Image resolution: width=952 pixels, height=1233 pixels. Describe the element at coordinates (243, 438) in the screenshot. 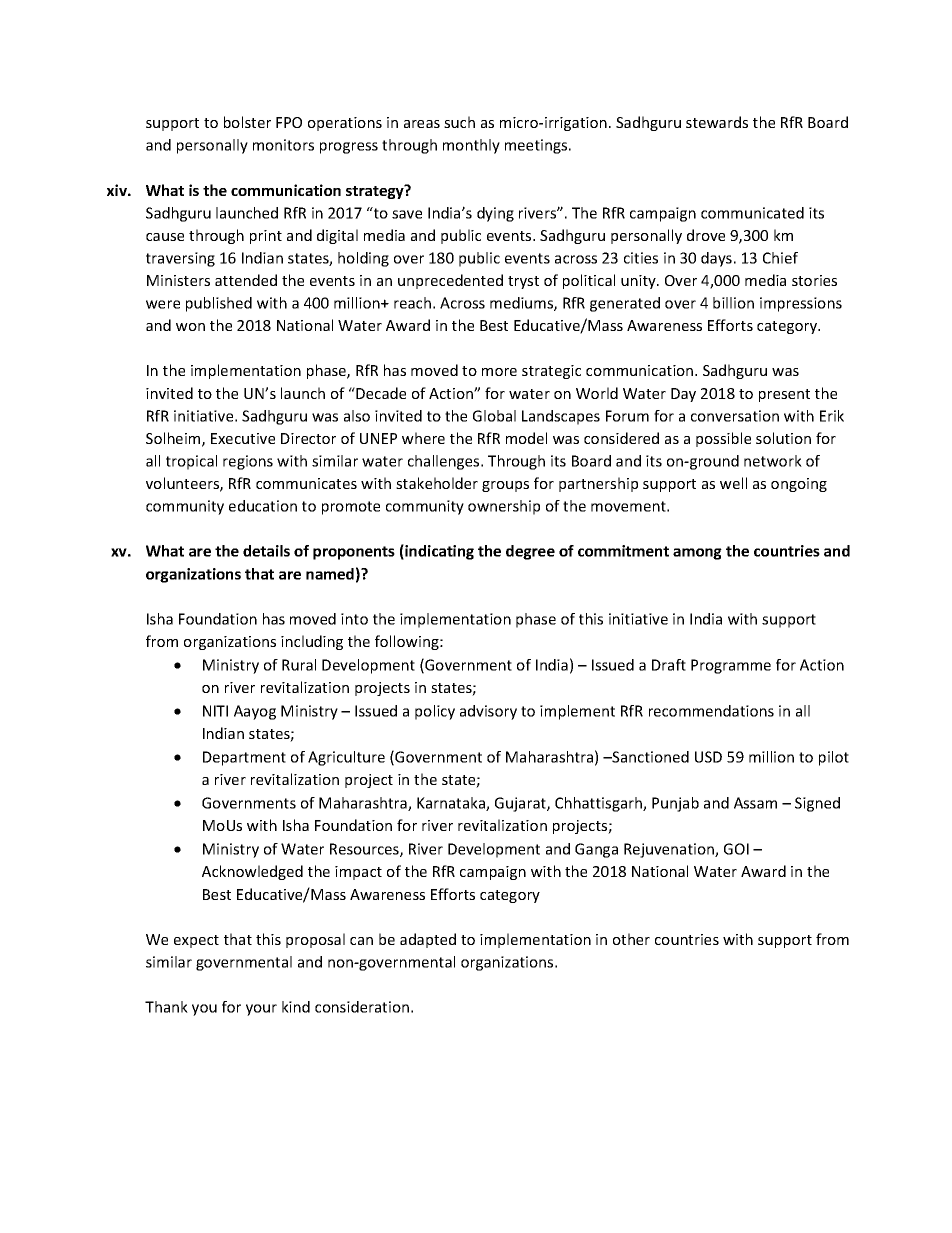

I see `Executive` at that location.
